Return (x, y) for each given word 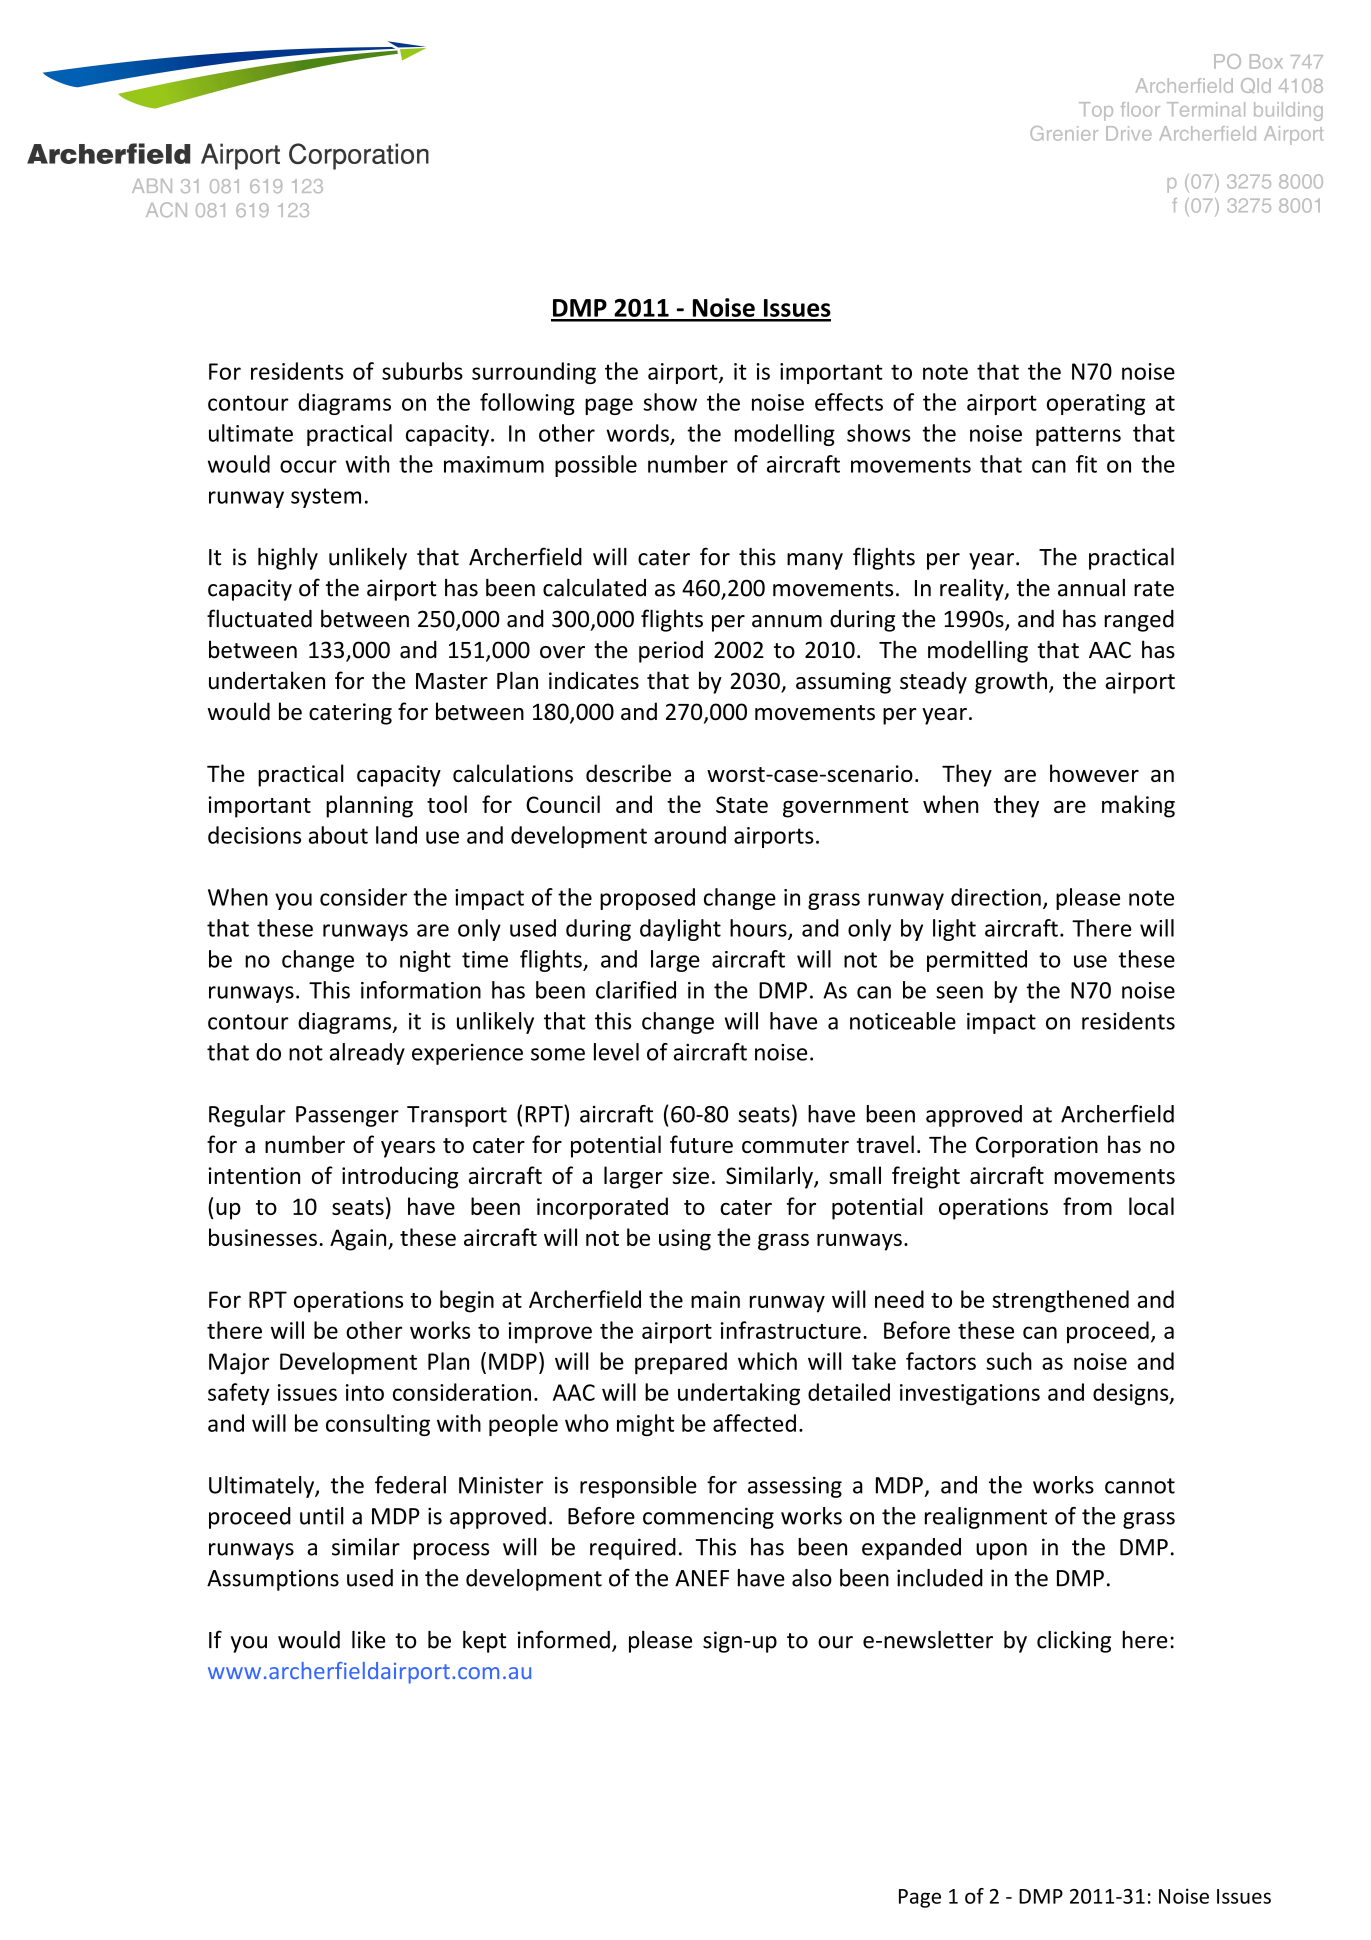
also (812, 1578)
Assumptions (273, 1580)
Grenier (1064, 133)
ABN (152, 186)
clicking (1074, 1642)
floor (1140, 109)
